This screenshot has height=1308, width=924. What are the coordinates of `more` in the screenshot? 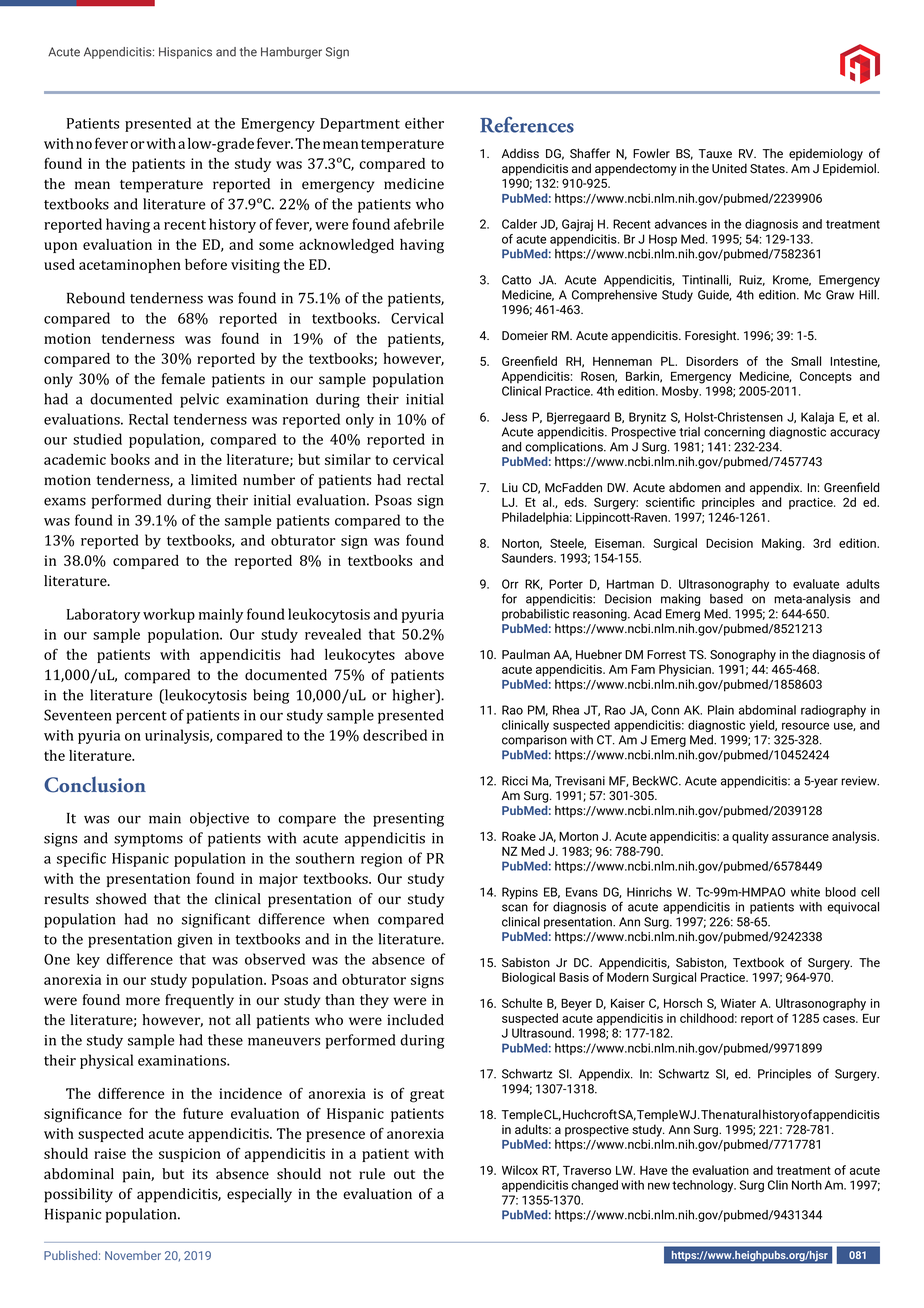 It's located at (143, 1001).
